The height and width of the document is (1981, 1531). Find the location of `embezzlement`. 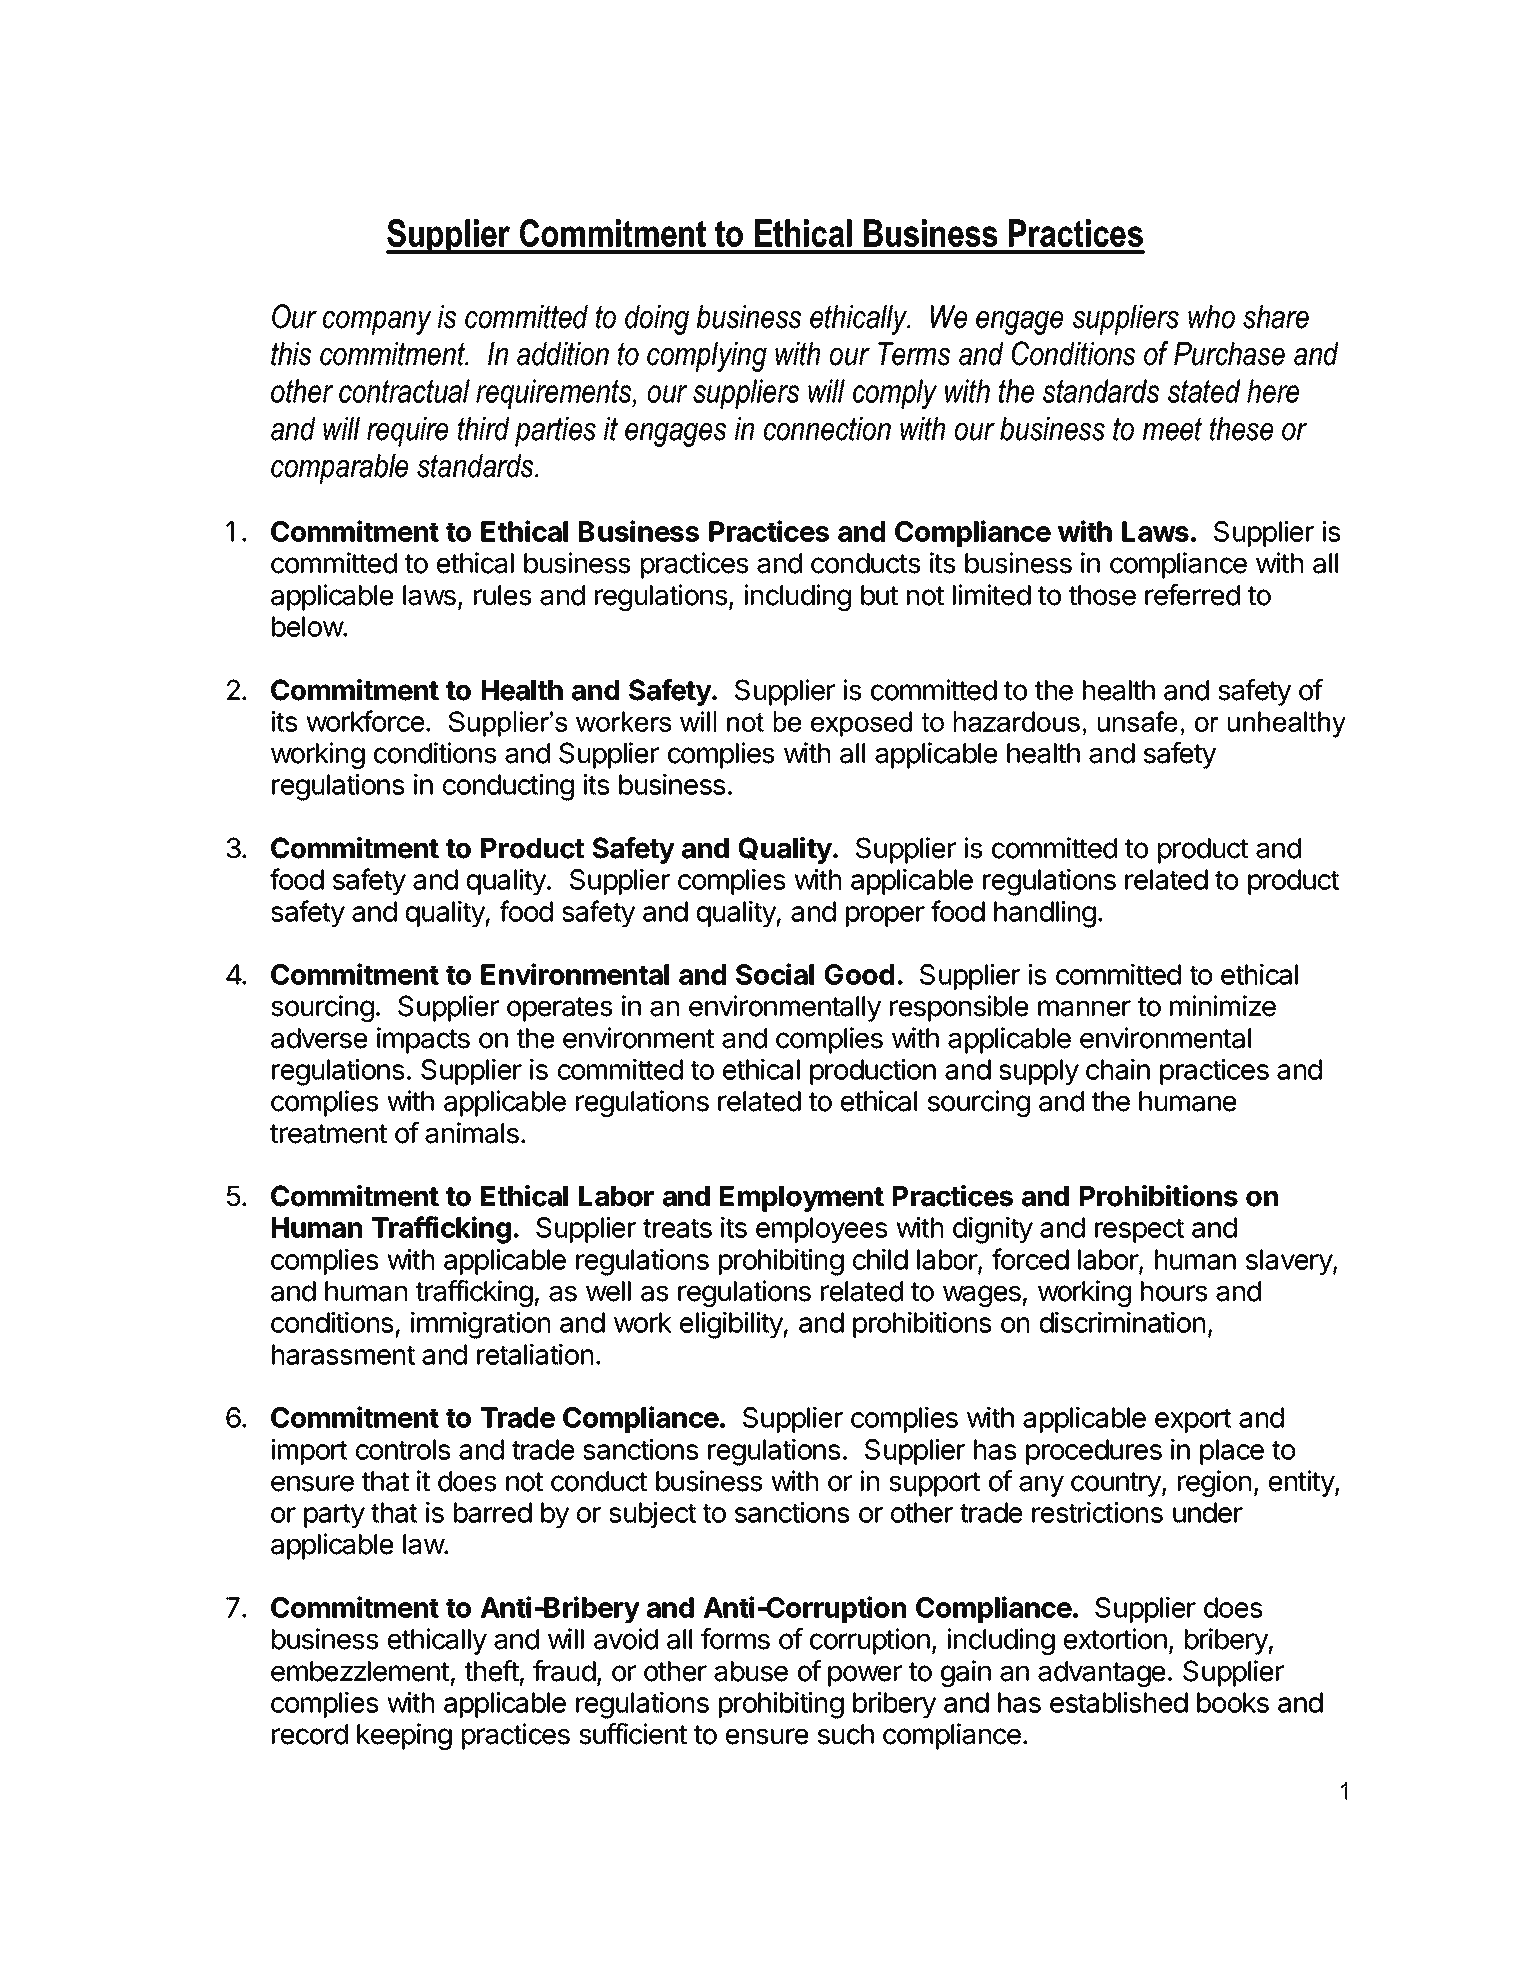

embezzlement is located at coordinates (360, 1671).
